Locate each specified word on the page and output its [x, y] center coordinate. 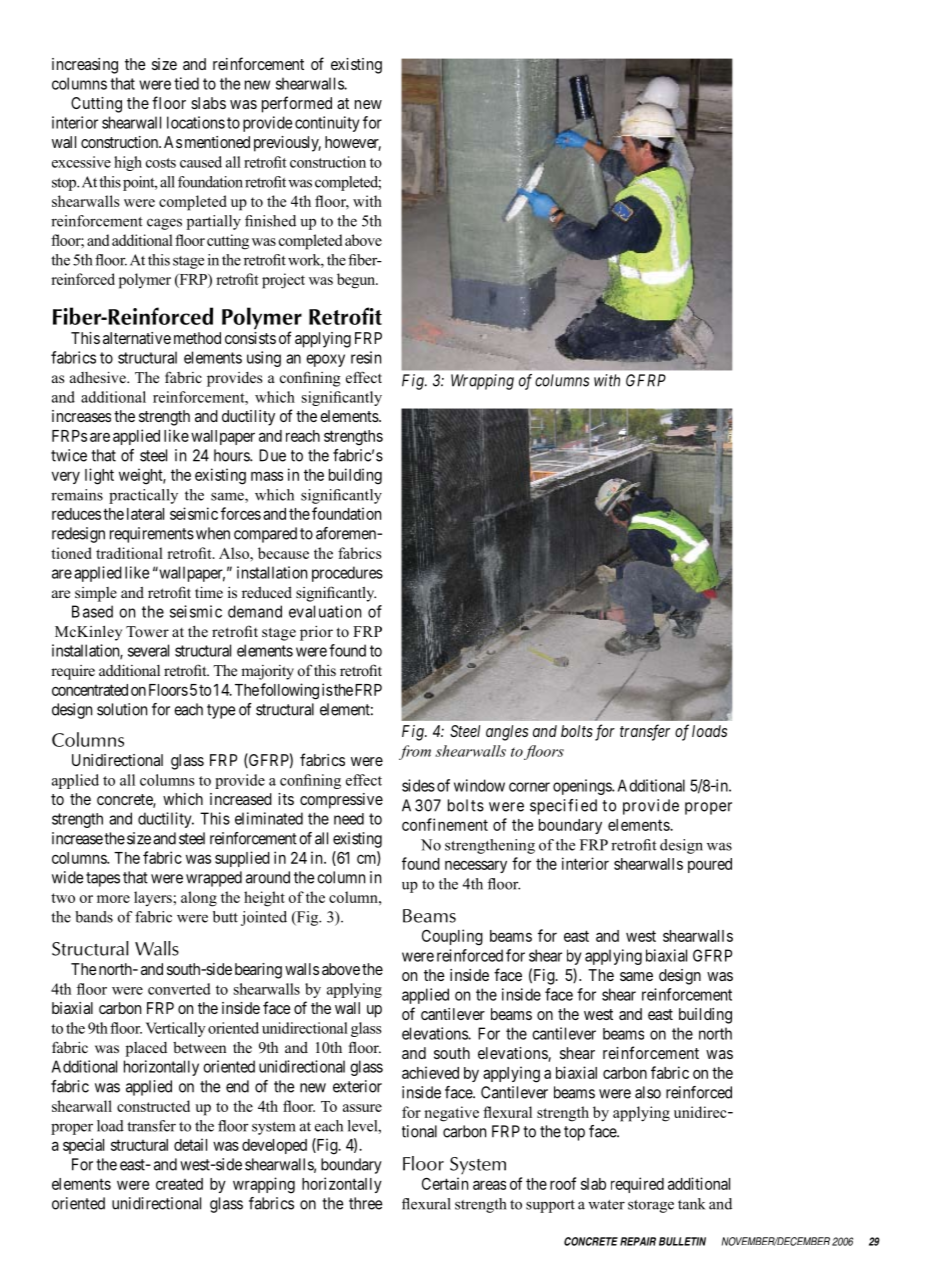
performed [297, 104]
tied [186, 83]
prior [316, 633]
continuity [327, 124]
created [179, 1184]
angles [507, 733]
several [148, 650]
